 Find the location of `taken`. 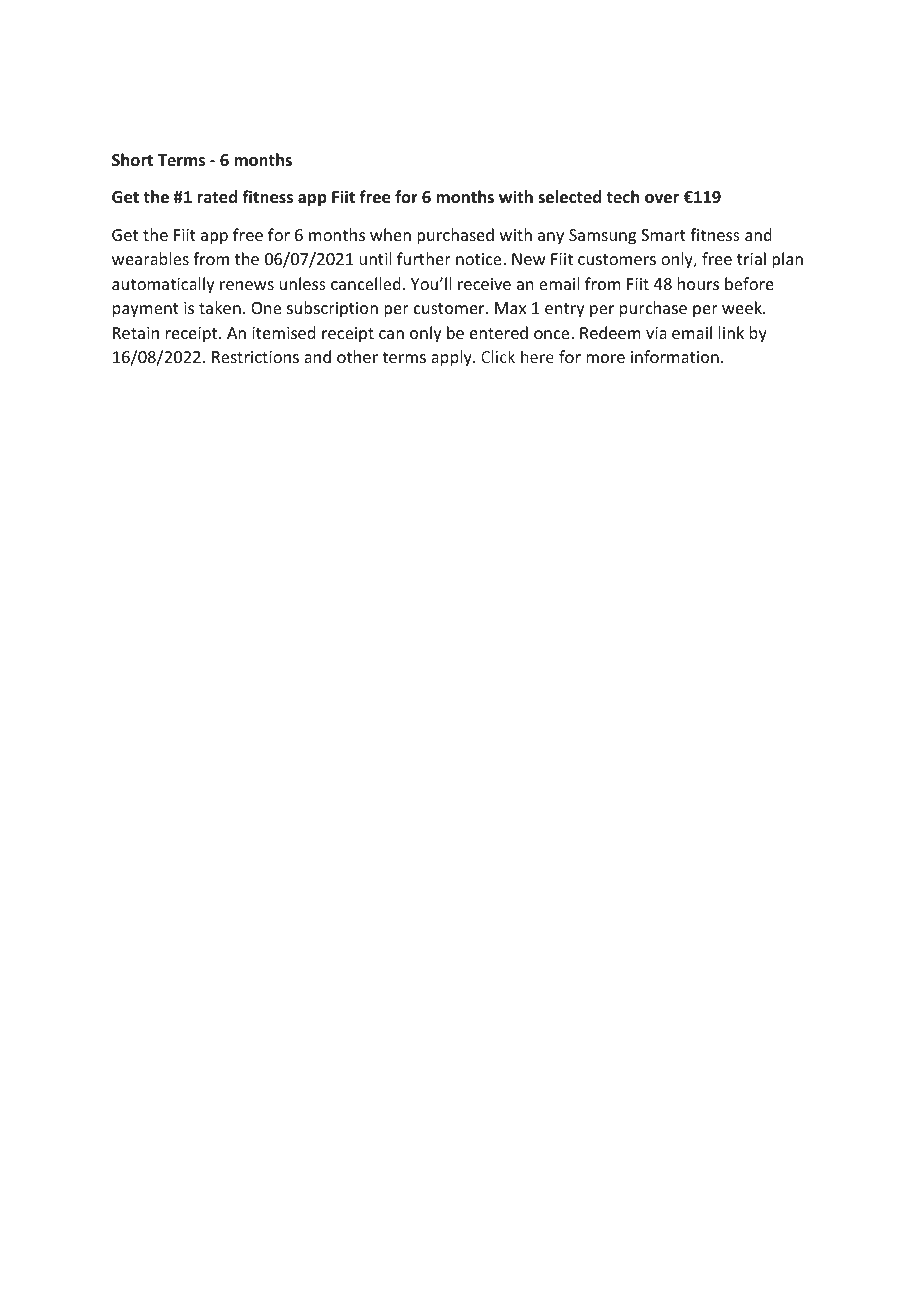

taken is located at coordinates (220, 307).
